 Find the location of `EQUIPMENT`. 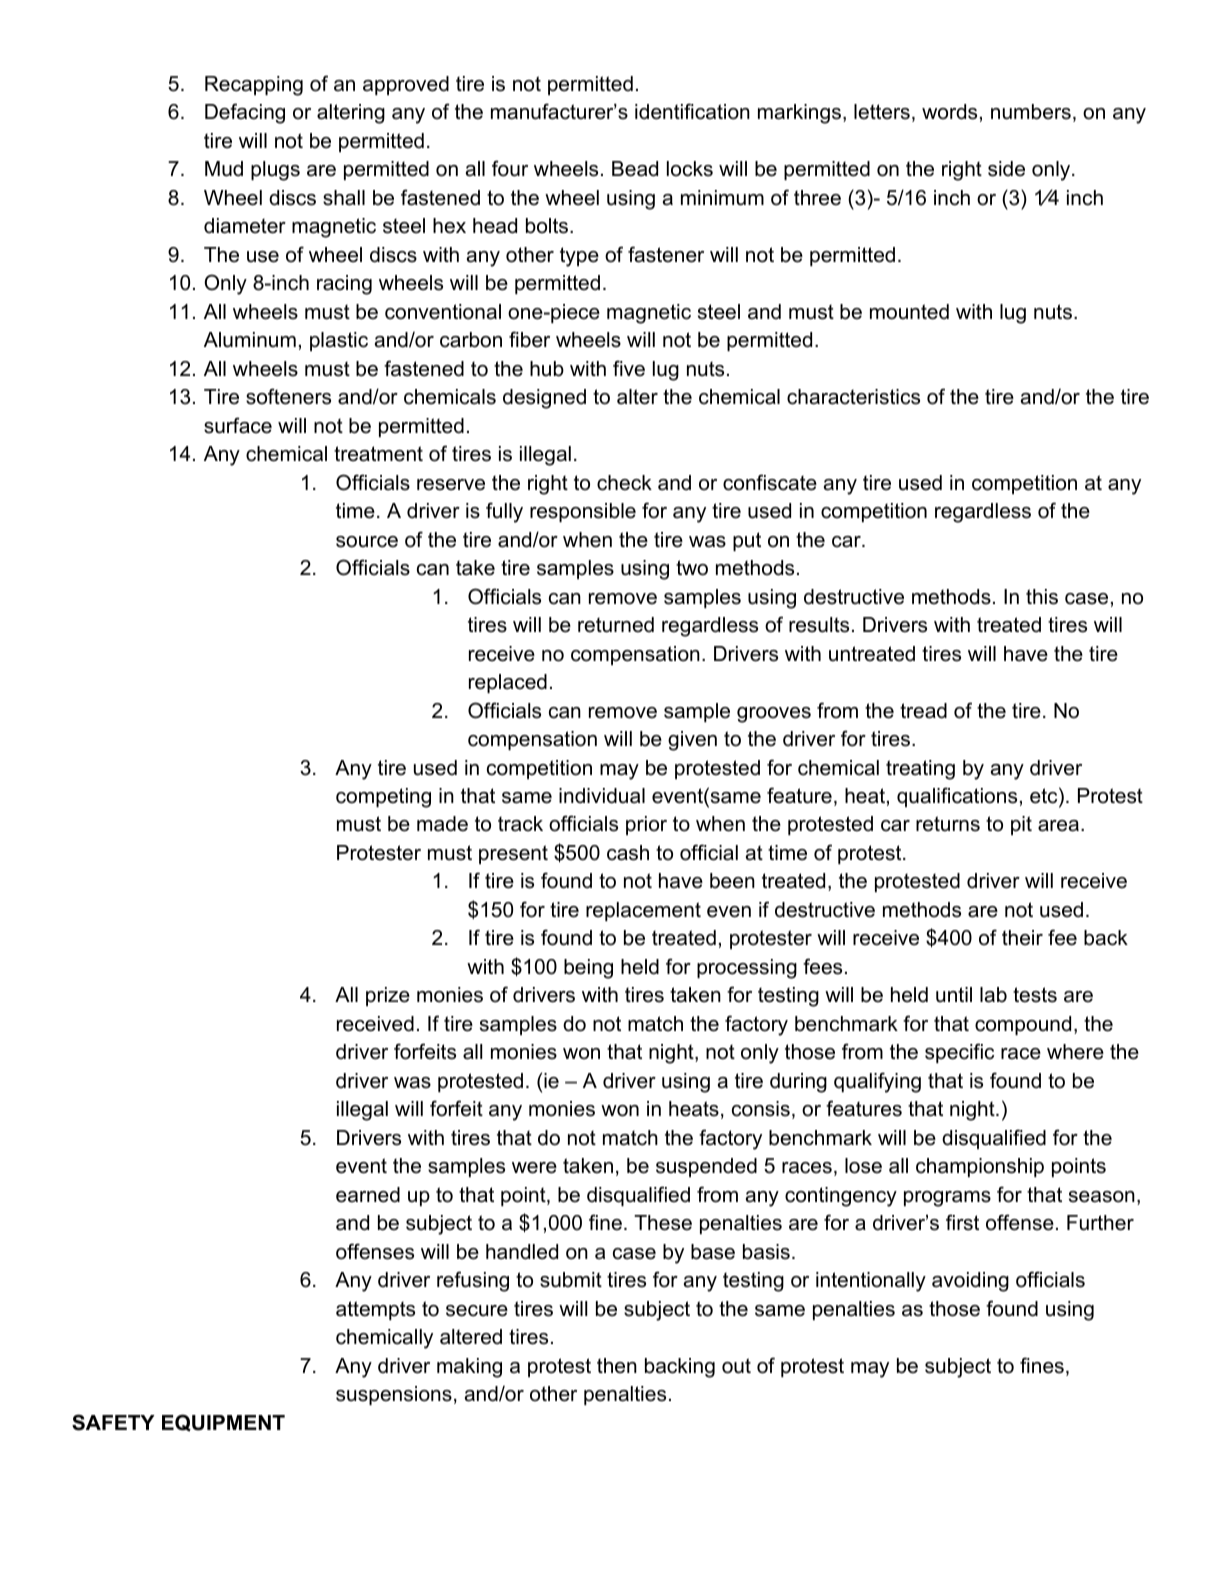

EQUIPMENT is located at coordinates (223, 1423).
